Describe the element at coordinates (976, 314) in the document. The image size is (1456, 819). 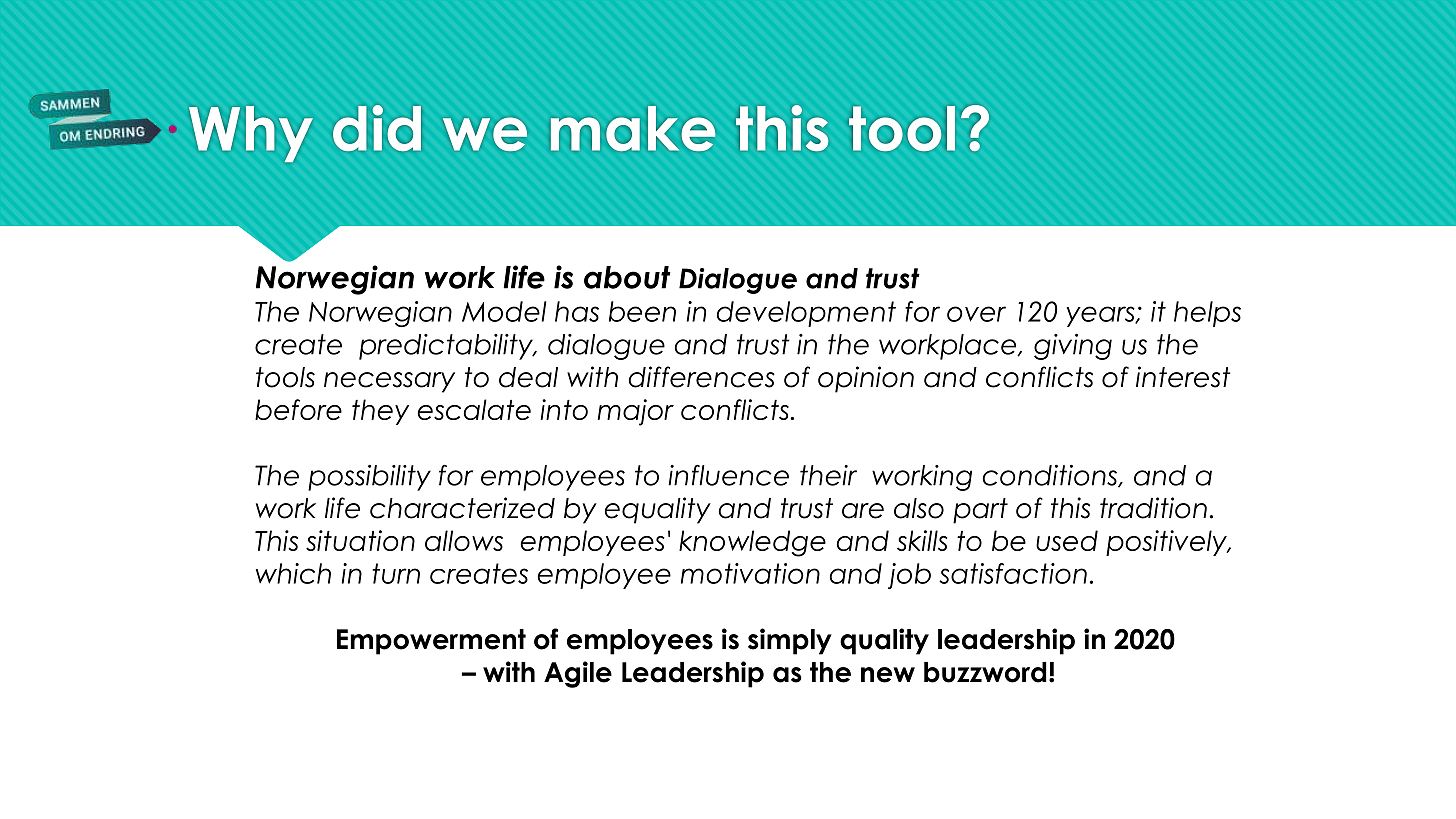
I see `over` at that location.
